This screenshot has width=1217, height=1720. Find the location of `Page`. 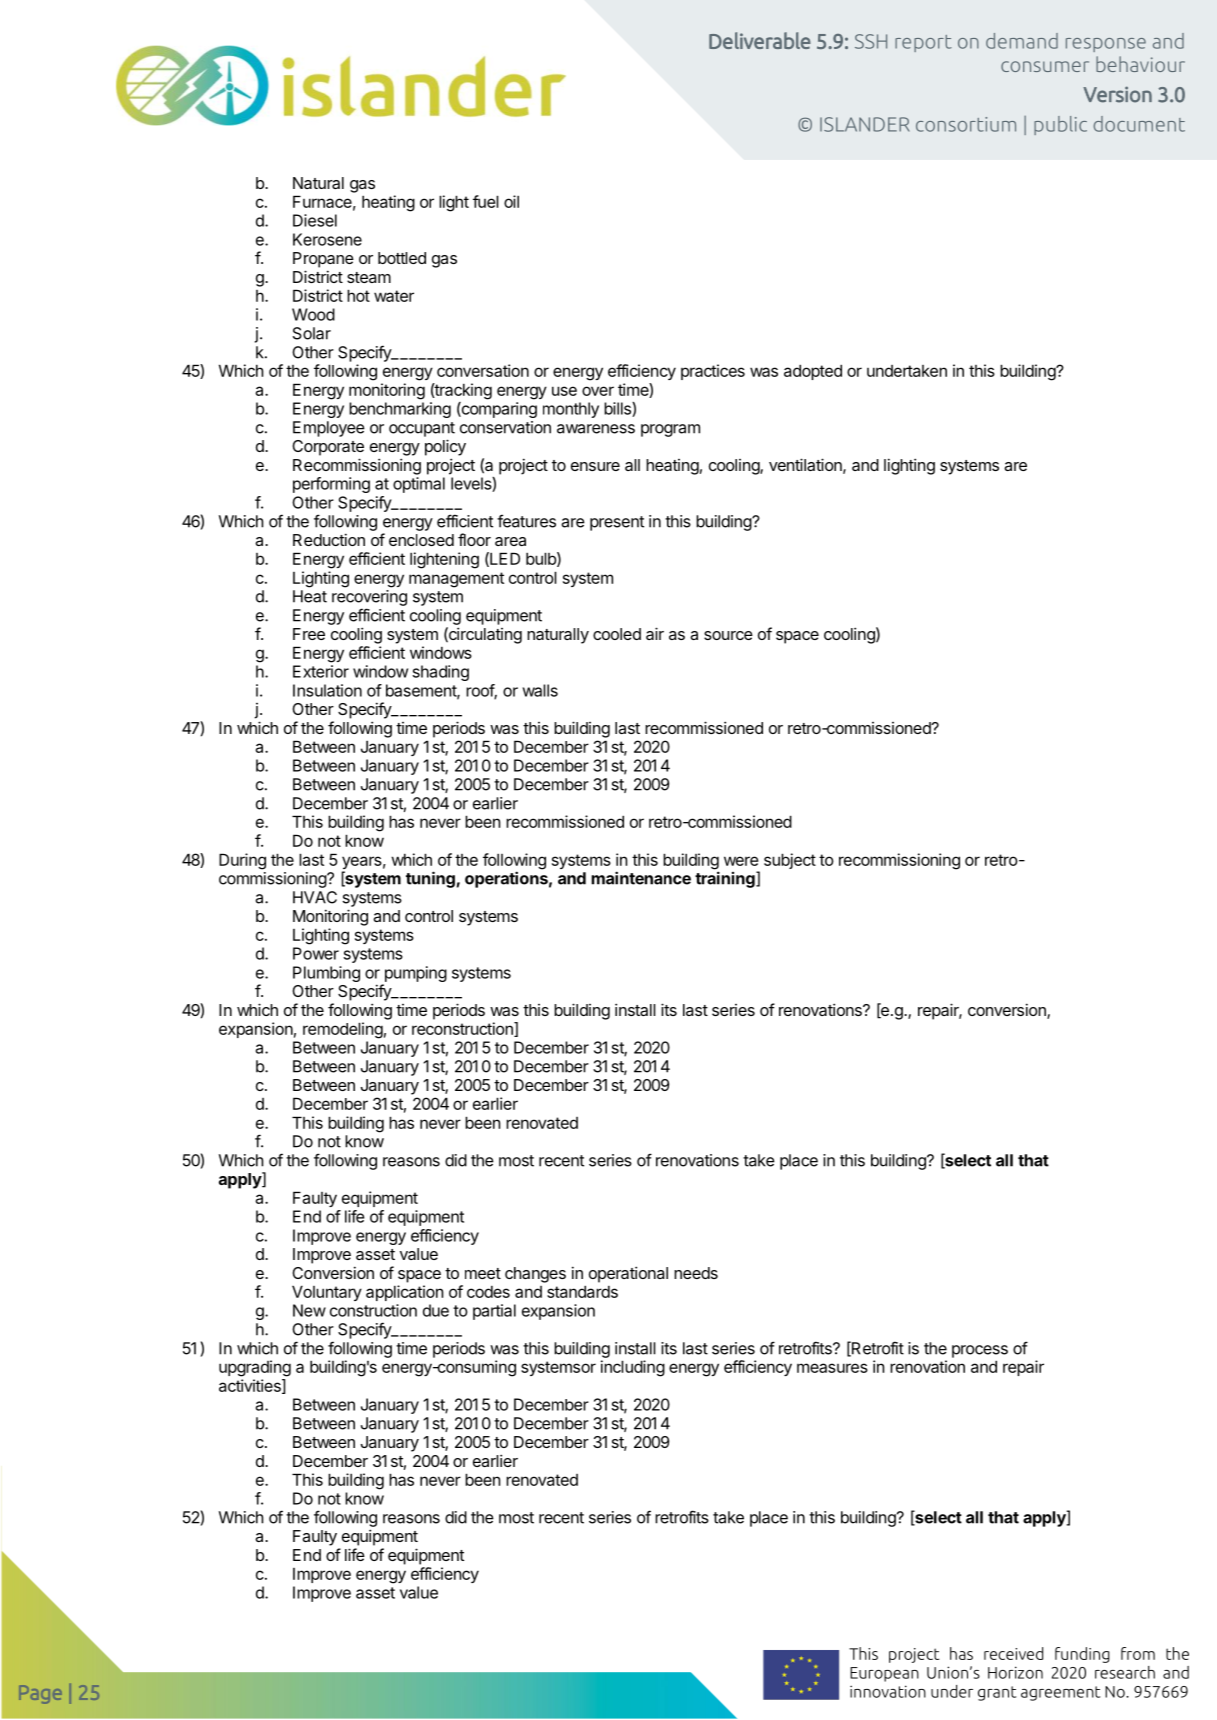

Page is located at coordinates (40, 1694).
